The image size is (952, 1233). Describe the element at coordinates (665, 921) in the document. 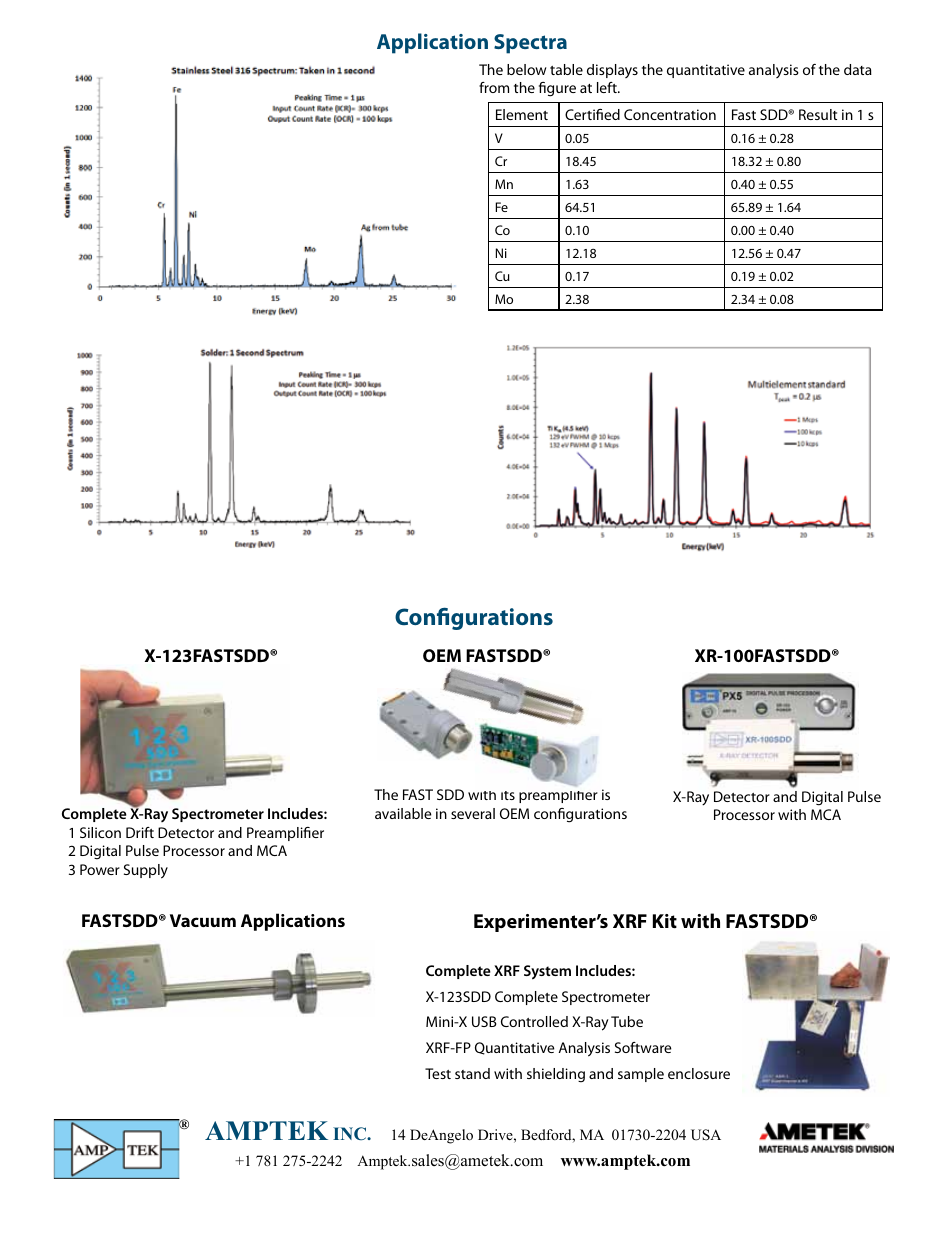

I see `Kit` at that location.
